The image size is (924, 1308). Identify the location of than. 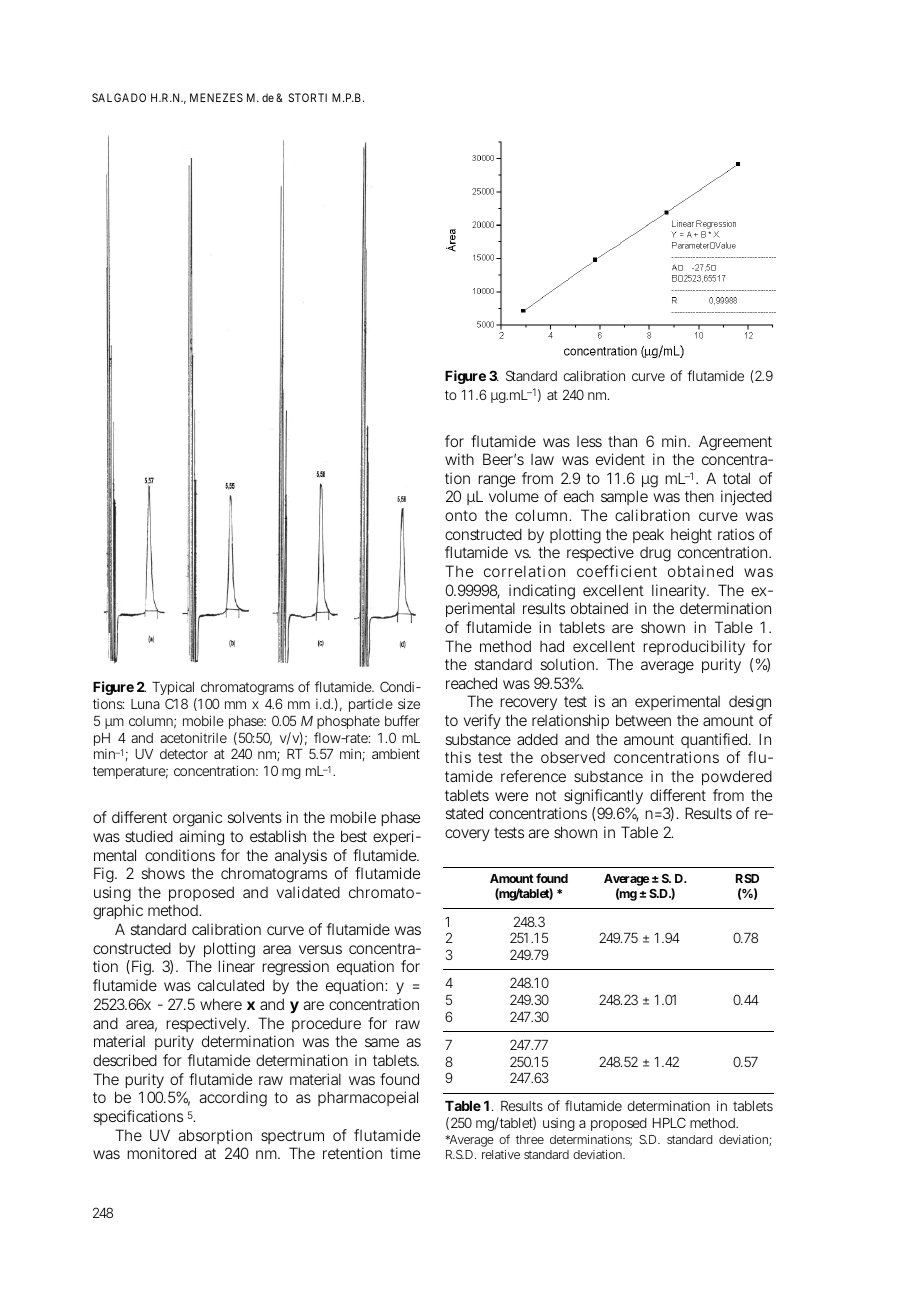
(622, 441).
